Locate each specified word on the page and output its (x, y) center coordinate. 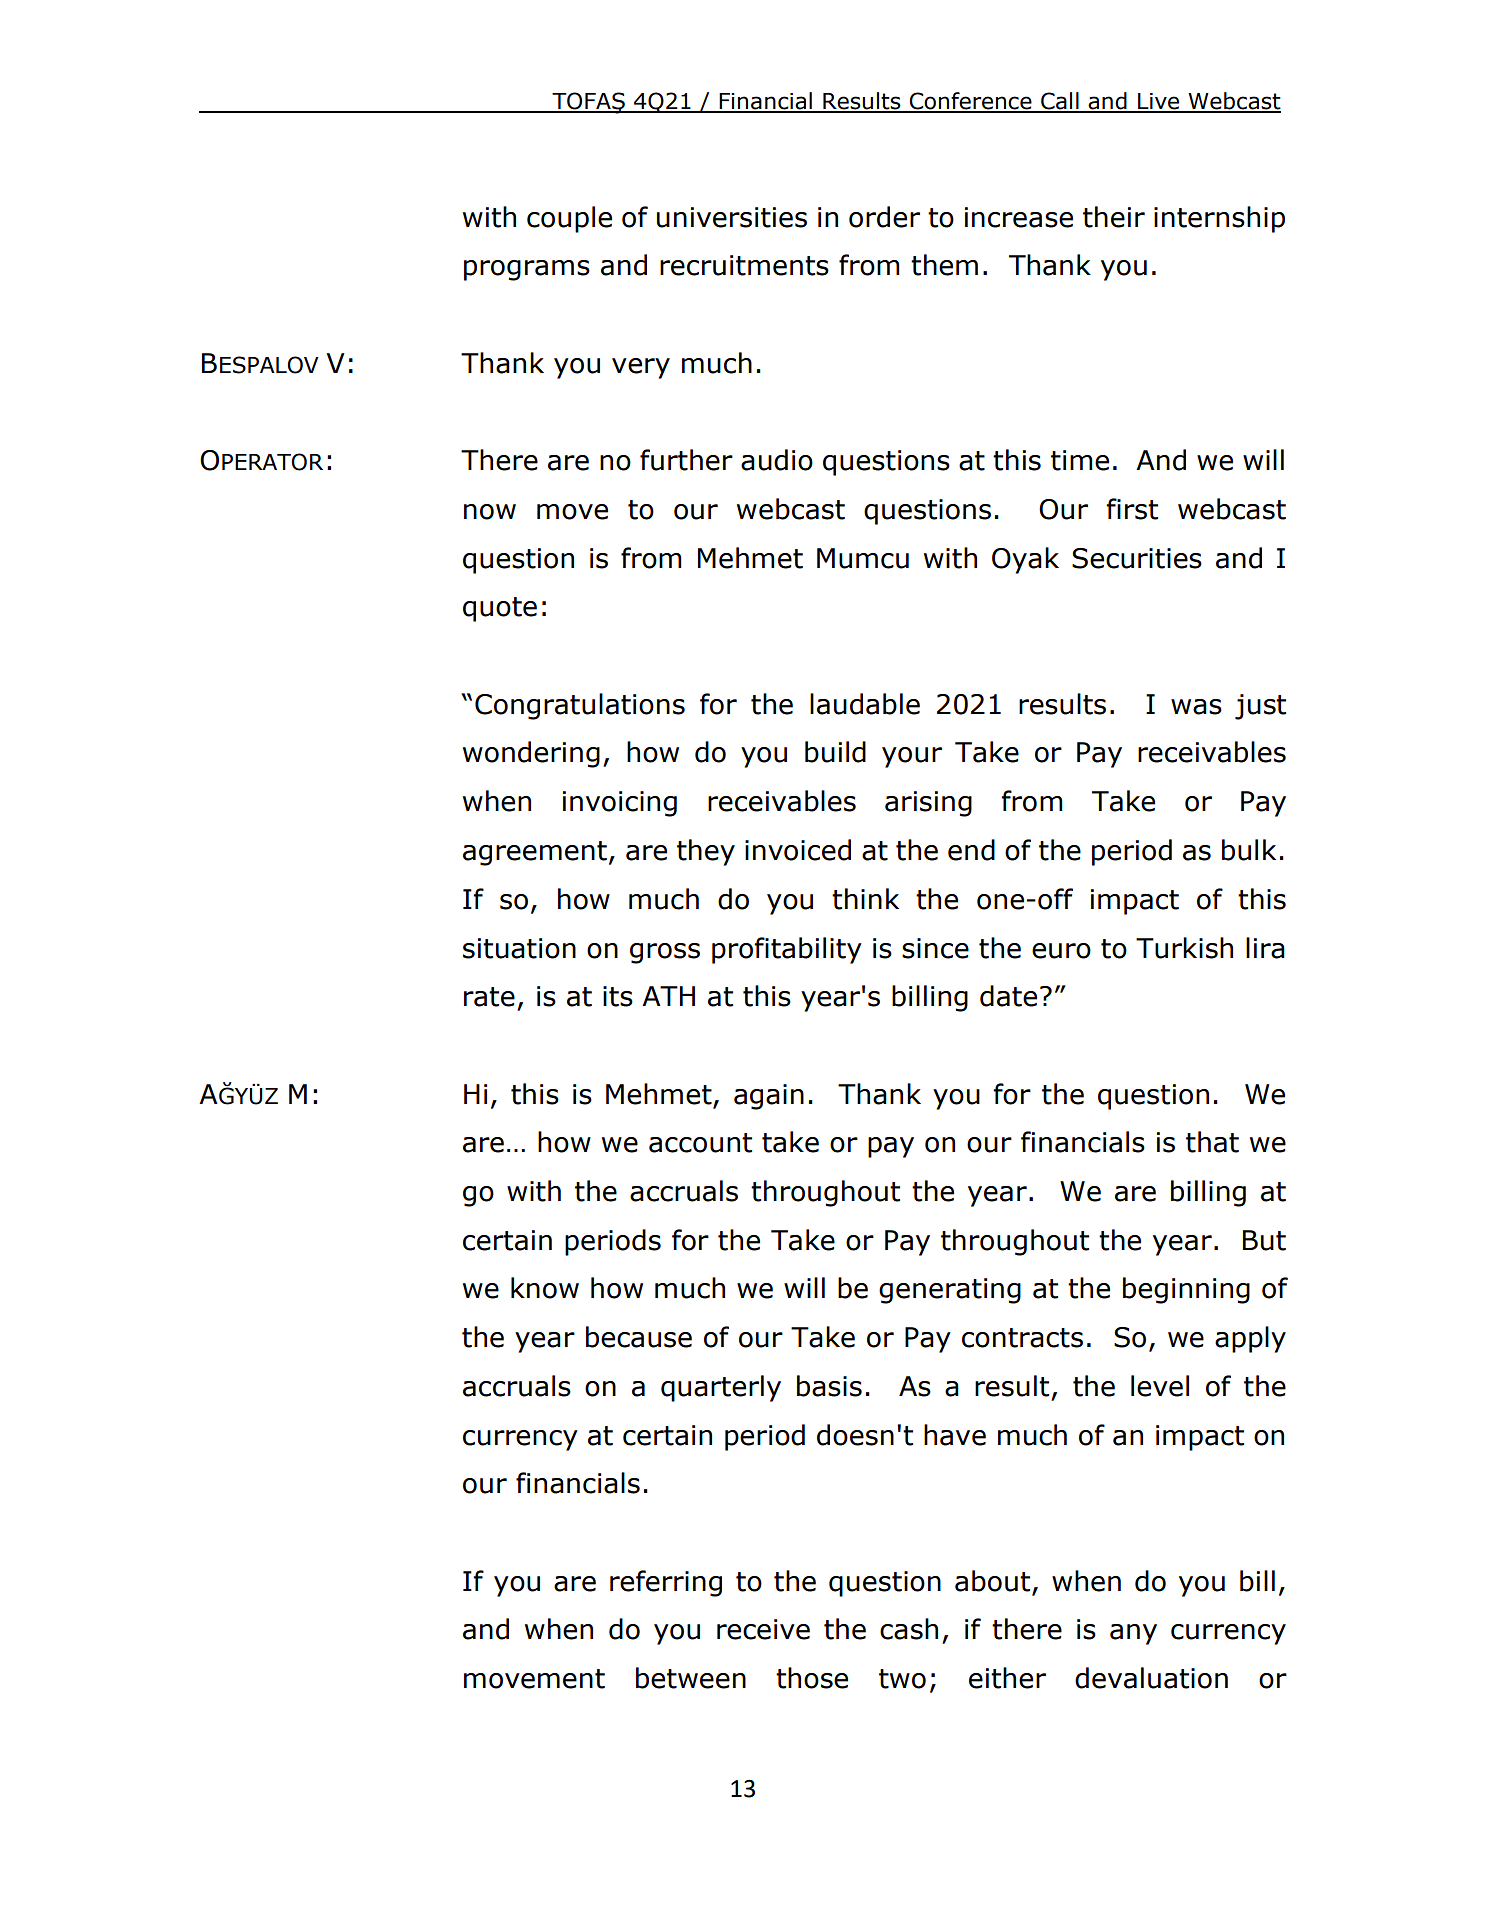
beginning (1186, 1290)
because (639, 1337)
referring (666, 1583)
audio (777, 460)
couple (569, 219)
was (1196, 707)
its (618, 996)
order (884, 217)
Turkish (1184, 948)
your (912, 757)
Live (1159, 102)
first (1132, 509)
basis (829, 1386)
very (641, 368)
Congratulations (580, 706)
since (935, 948)
